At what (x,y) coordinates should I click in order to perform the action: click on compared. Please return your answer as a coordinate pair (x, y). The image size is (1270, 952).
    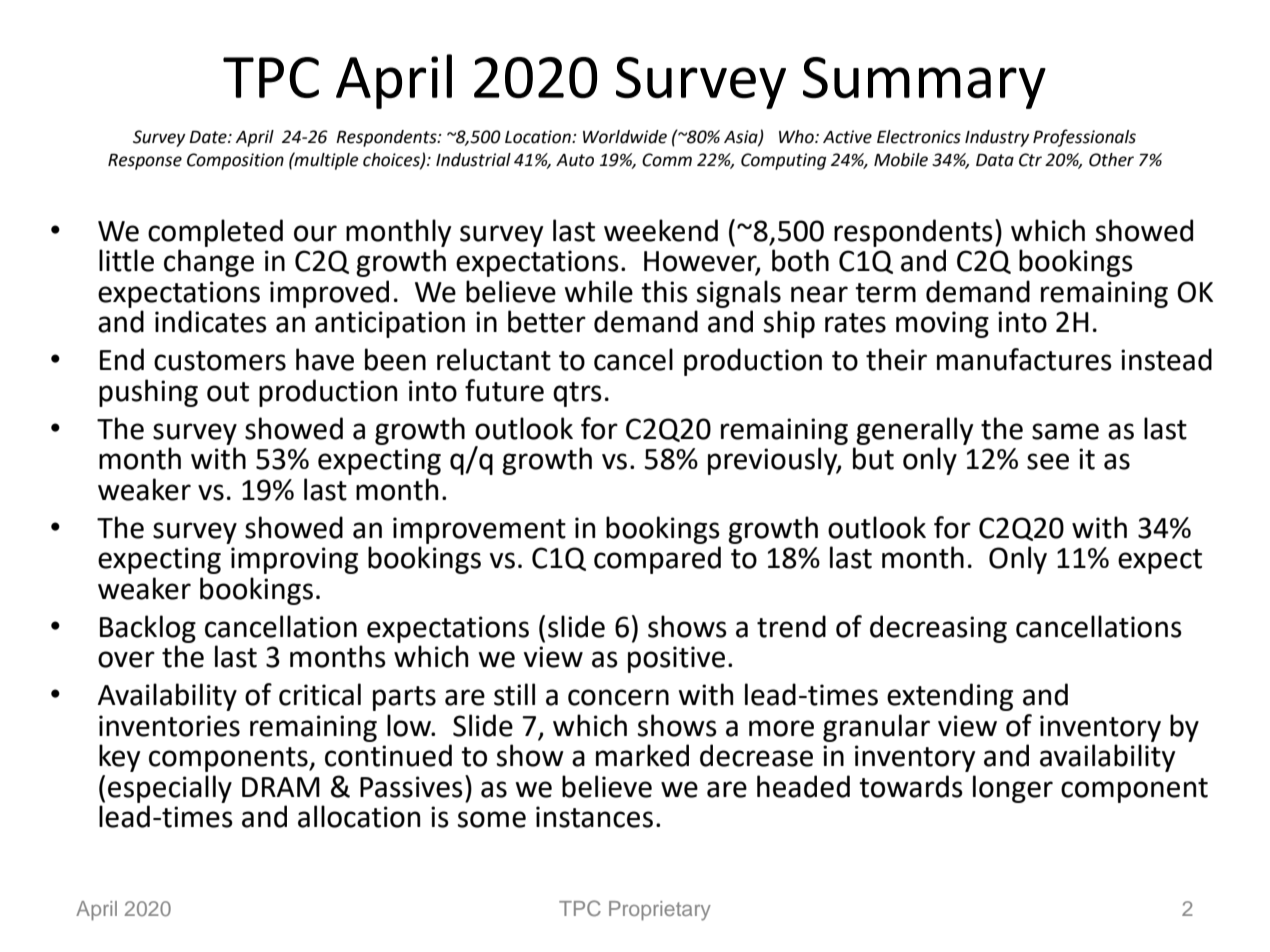
    Looking at the image, I should click on (657, 560).
